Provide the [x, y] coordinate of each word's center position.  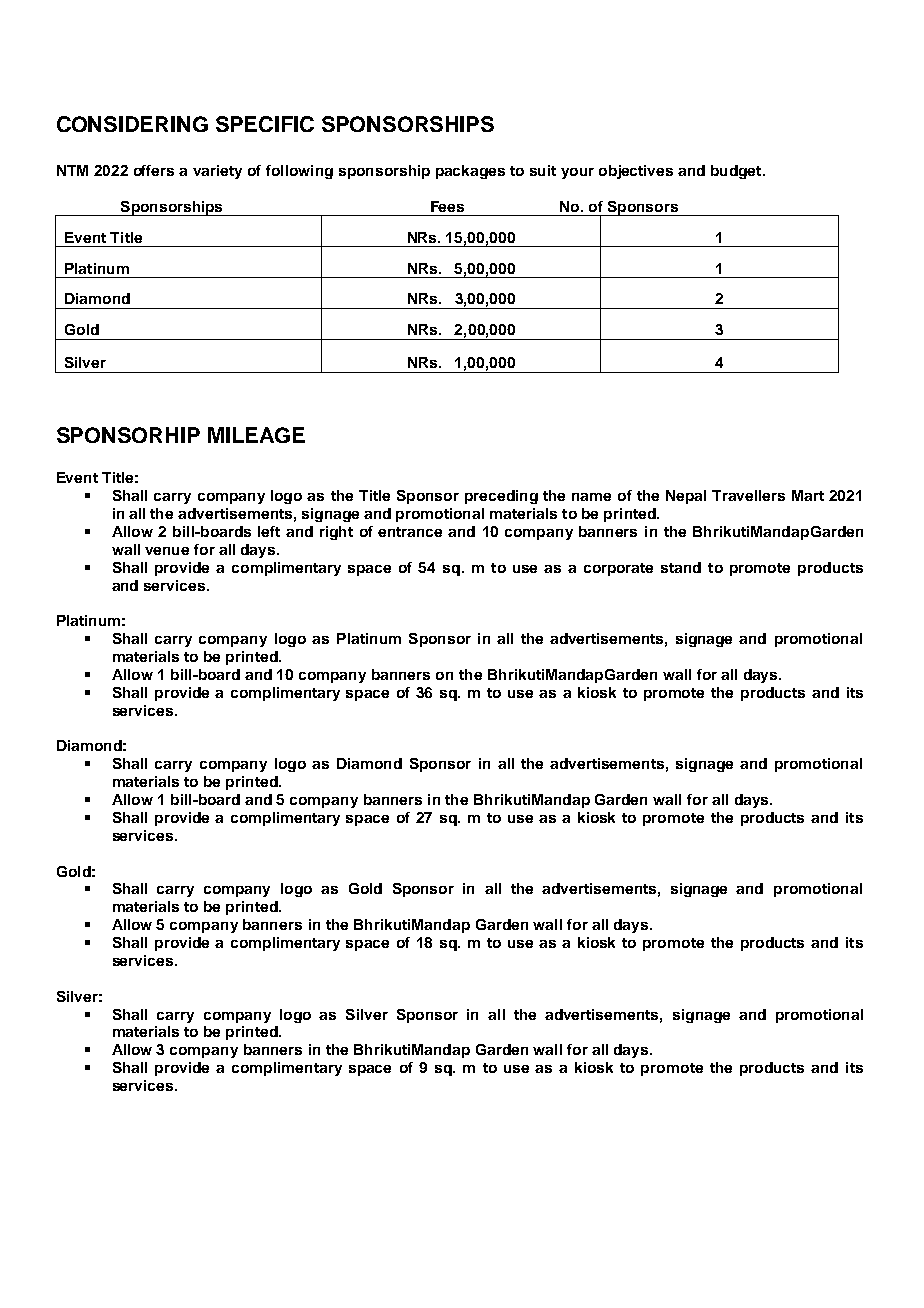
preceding [501, 497]
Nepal [686, 497]
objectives [636, 172]
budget [737, 172]
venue [167, 551]
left [269, 531]
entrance [410, 532]
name [591, 497]
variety [217, 172]
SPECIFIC [265, 124]
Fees [447, 206]
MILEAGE [256, 435]
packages [470, 172]
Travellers [748, 495]
